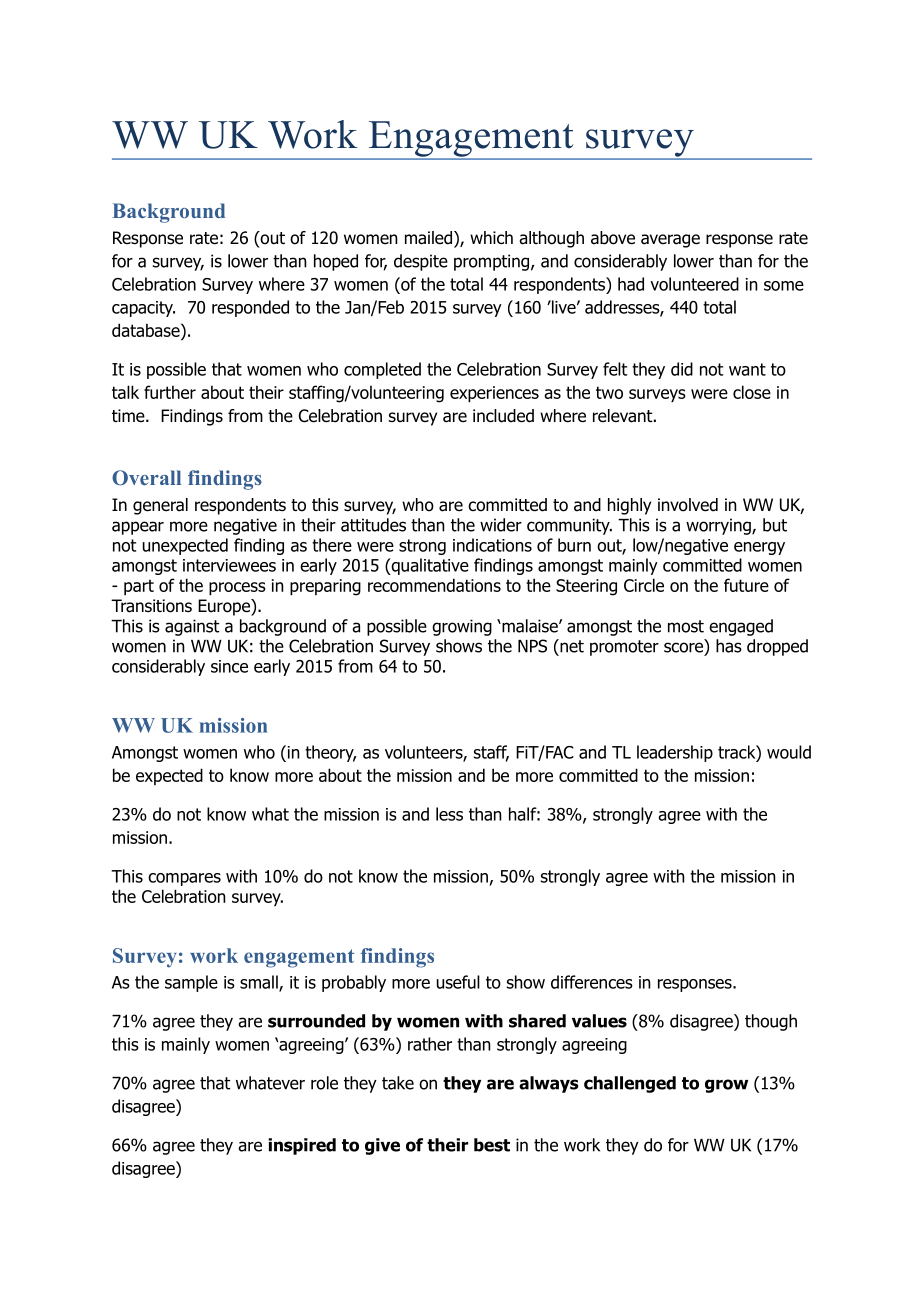  Describe the element at coordinates (492, 1145) in the screenshot. I see `best` at that location.
